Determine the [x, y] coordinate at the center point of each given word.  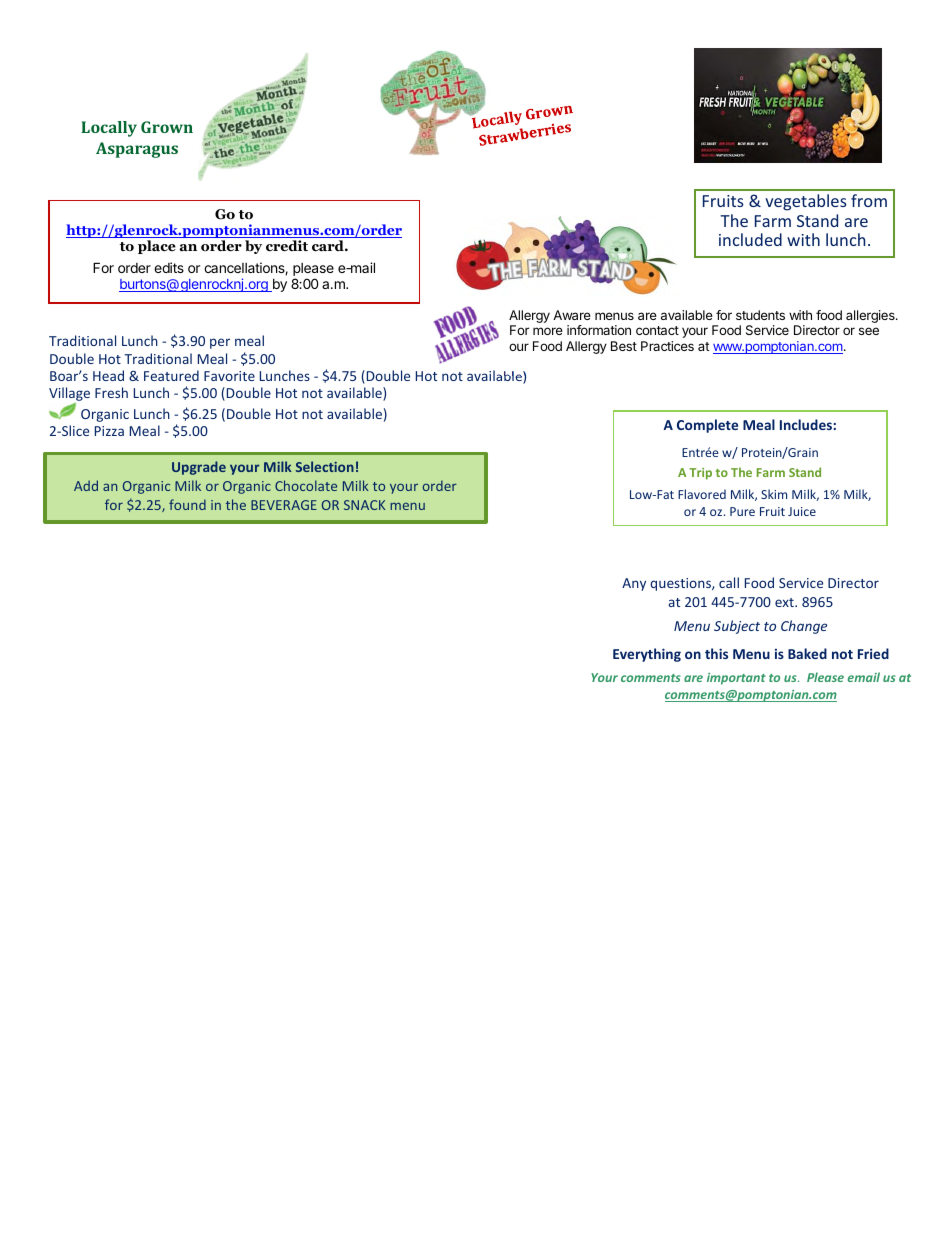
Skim [774, 494]
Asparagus [137, 150]
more [548, 331]
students [760, 315]
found [187, 504]
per [220, 343]
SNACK [364, 505]
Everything [647, 655]
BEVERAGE [284, 505]
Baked [807, 653]
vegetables [806, 202]
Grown [167, 127]
